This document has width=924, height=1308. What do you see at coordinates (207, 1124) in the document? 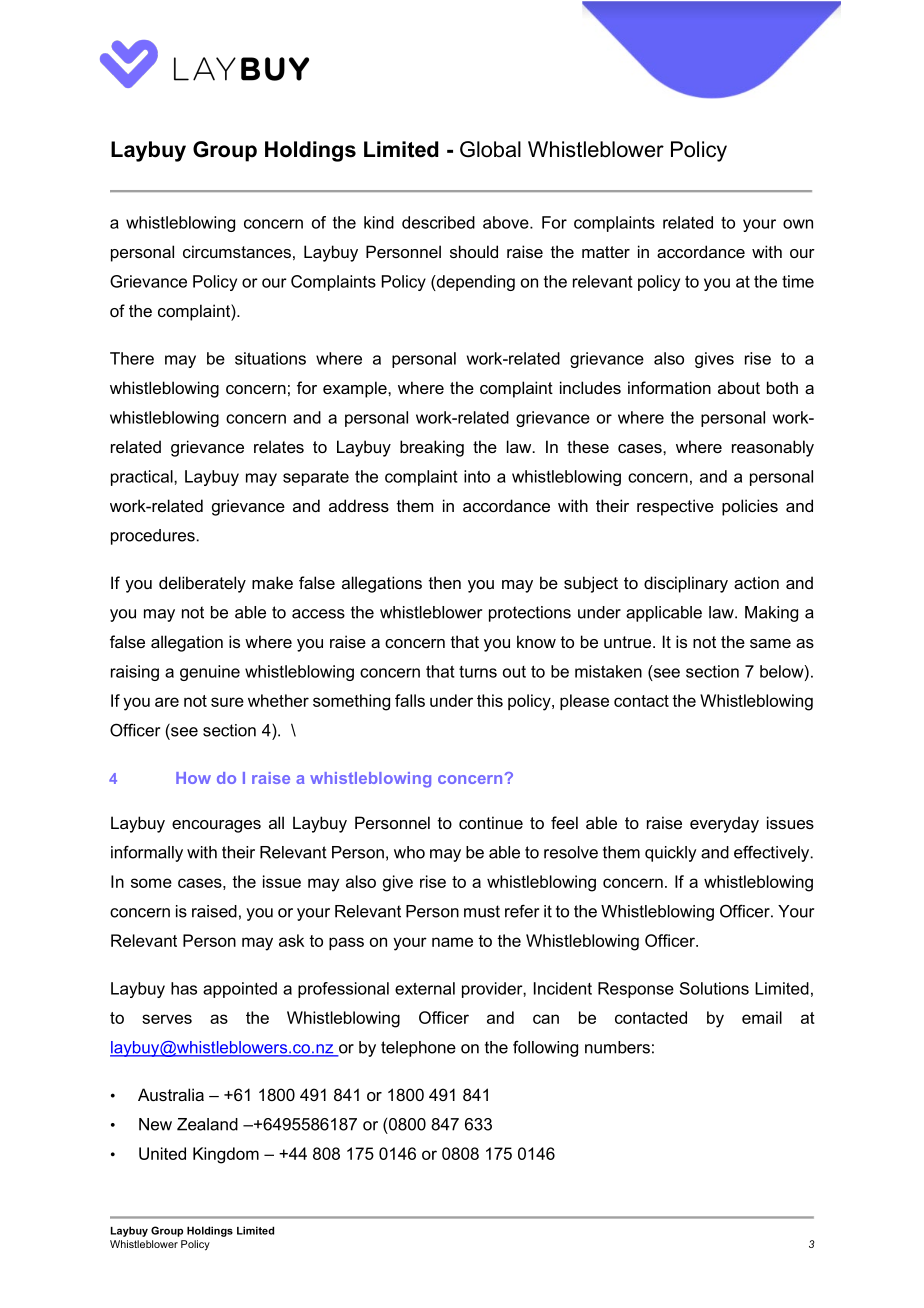
I see `Zealand` at bounding box center [207, 1124].
